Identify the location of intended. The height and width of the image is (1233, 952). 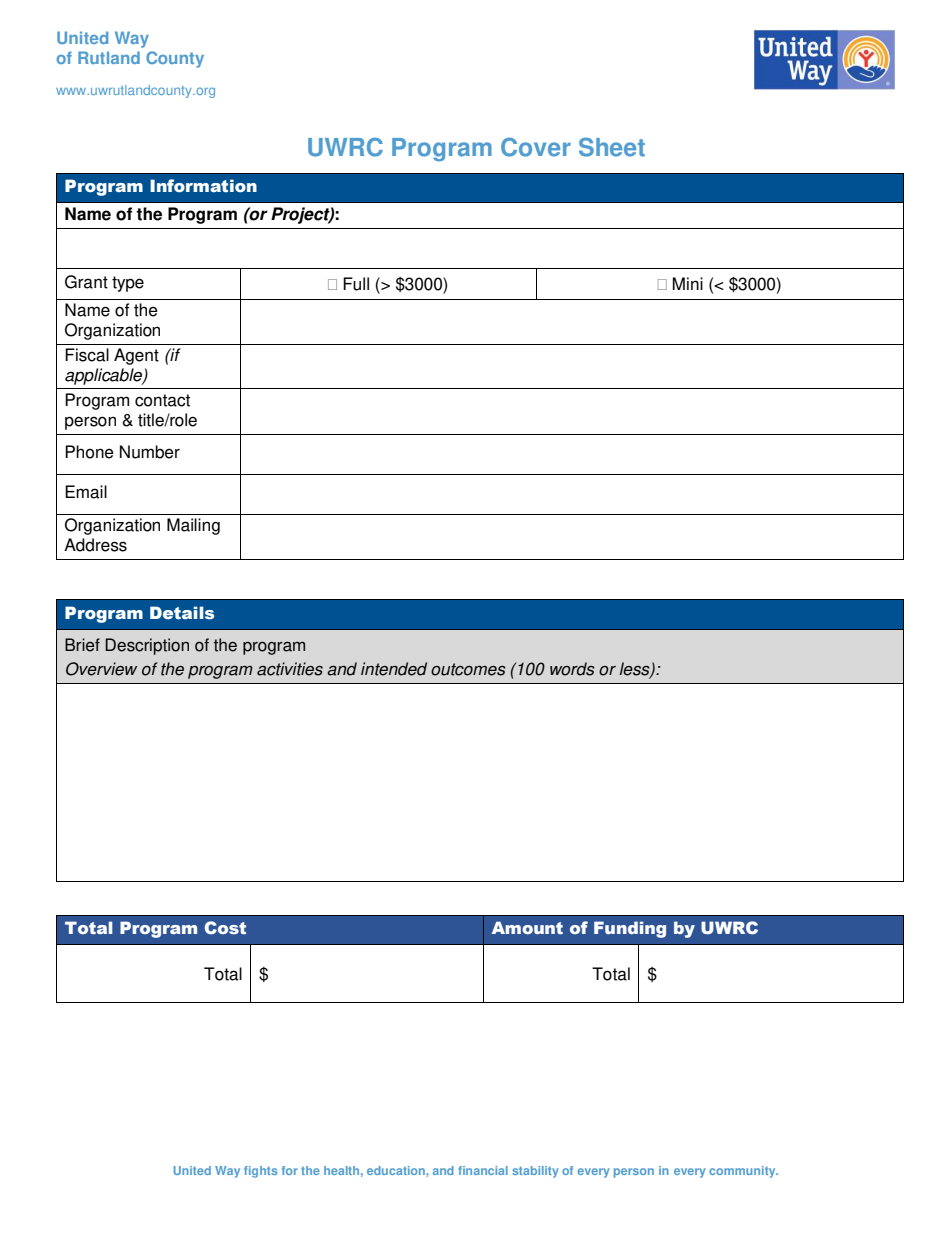
(394, 669).
